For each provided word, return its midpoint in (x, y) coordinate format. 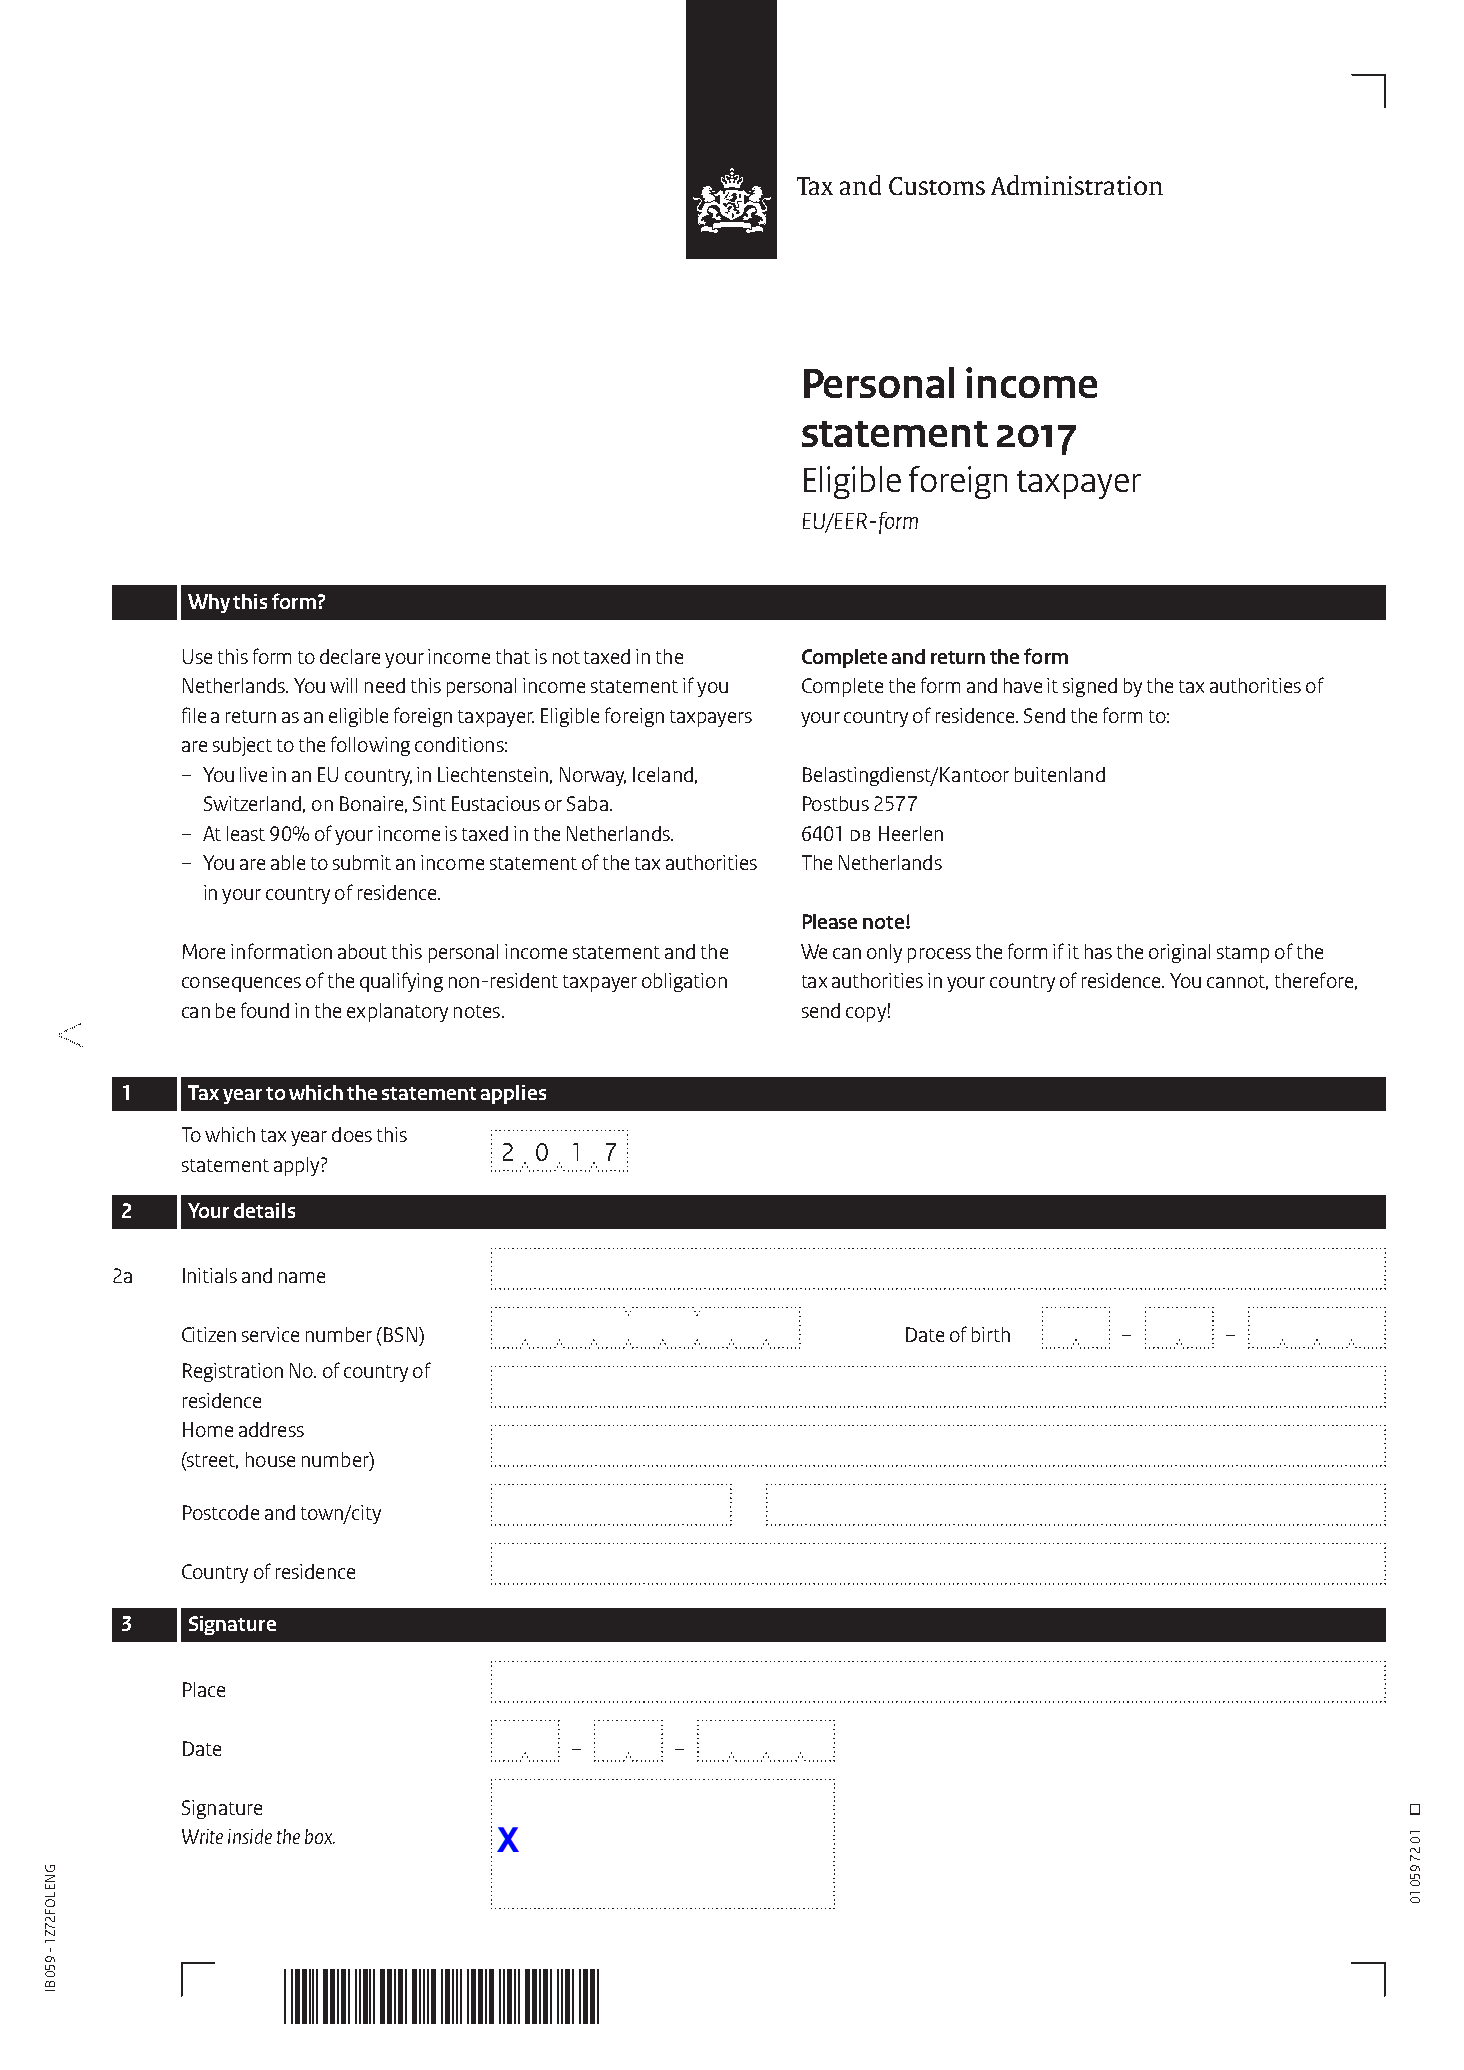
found (265, 1010)
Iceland (663, 774)
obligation (684, 982)
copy (866, 1014)
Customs (937, 186)
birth (991, 1334)
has (1098, 951)
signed (1090, 687)
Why (209, 603)
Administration (1077, 185)
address (271, 1429)
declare (350, 656)
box (320, 1836)
